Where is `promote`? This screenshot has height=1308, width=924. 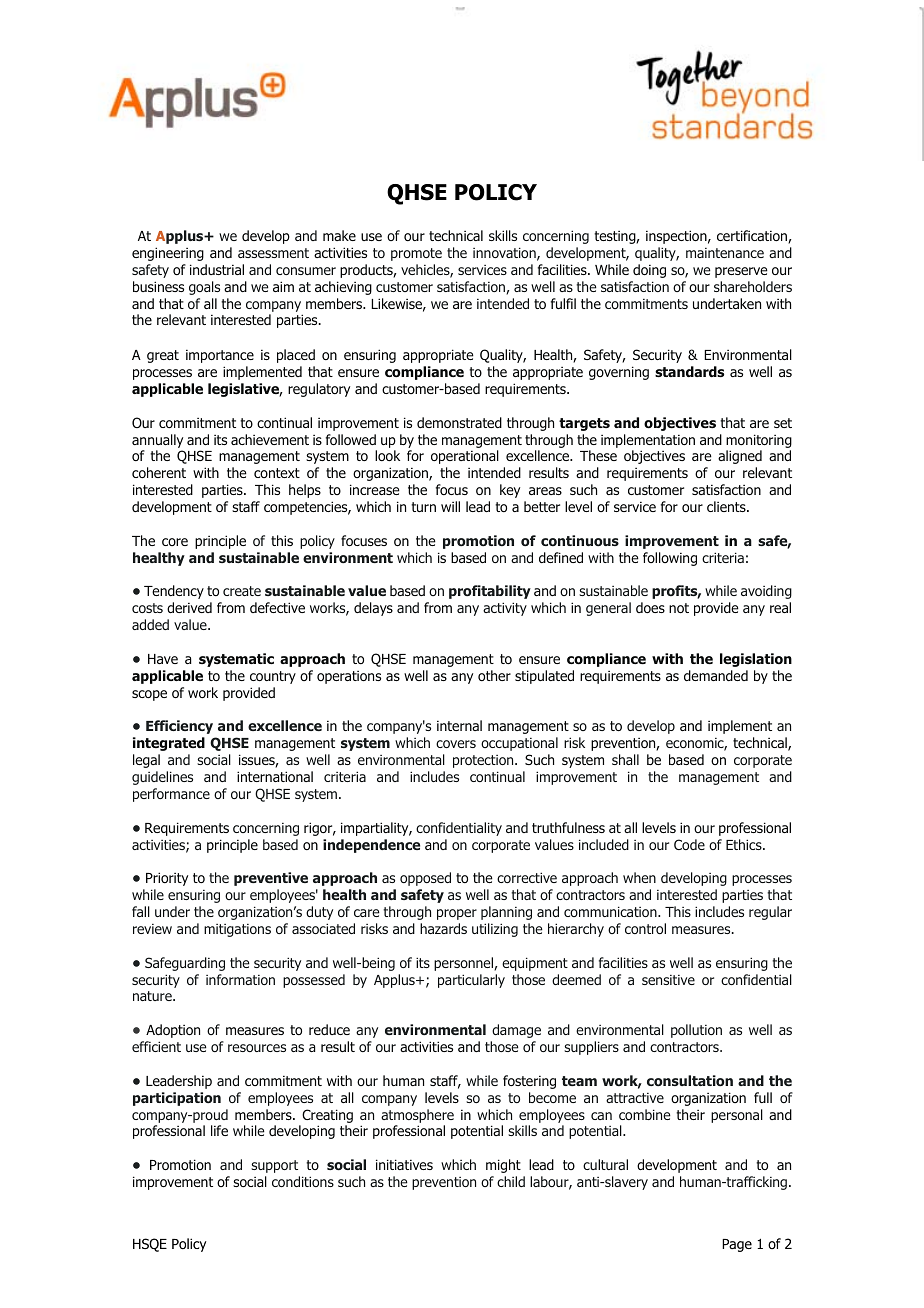 promote is located at coordinates (416, 254).
